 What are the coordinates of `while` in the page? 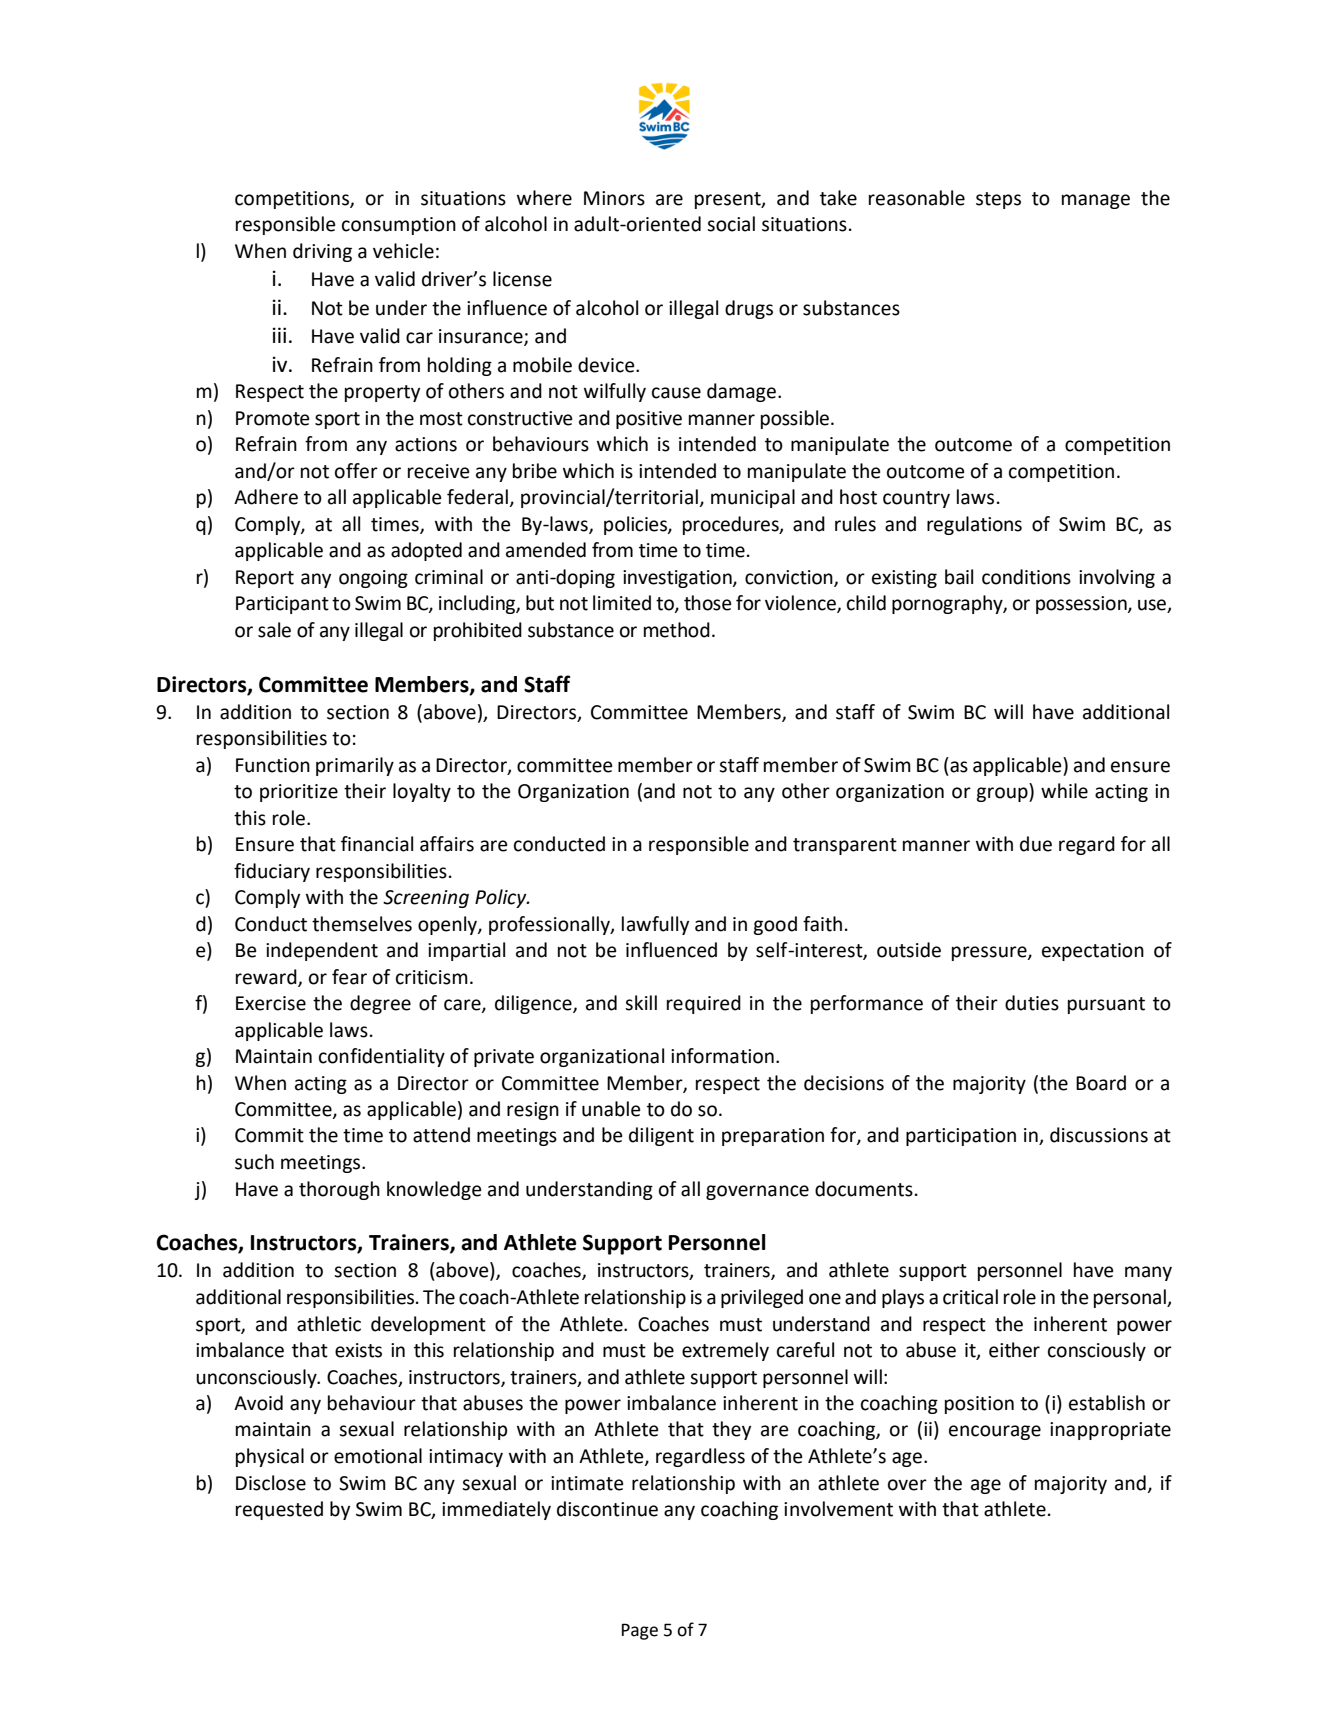 It's located at (1064, 791).
